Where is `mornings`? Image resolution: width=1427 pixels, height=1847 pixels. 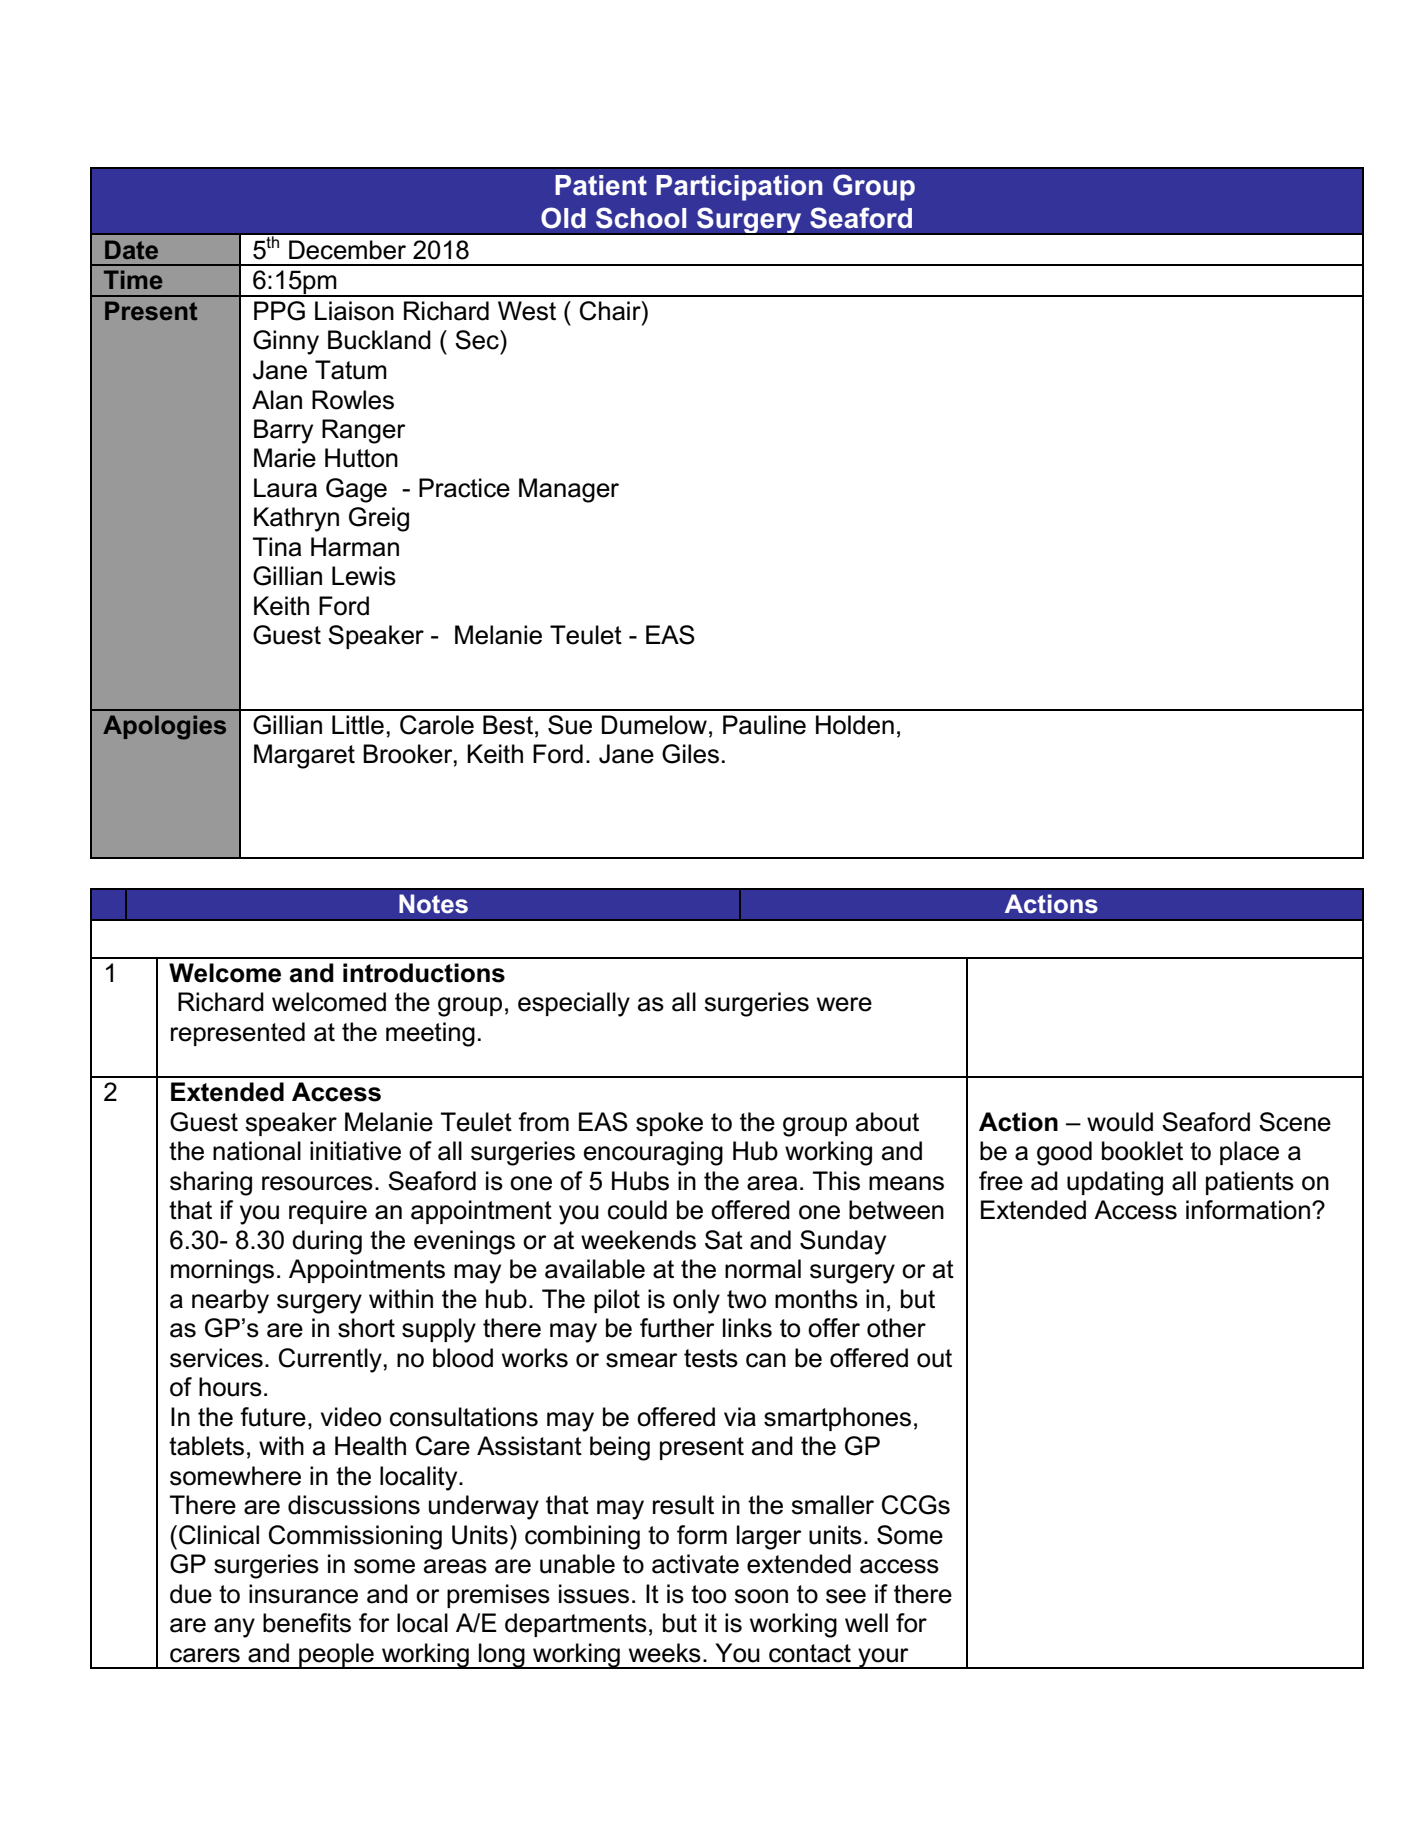
mornings is located at coordinates (222, 1271).
